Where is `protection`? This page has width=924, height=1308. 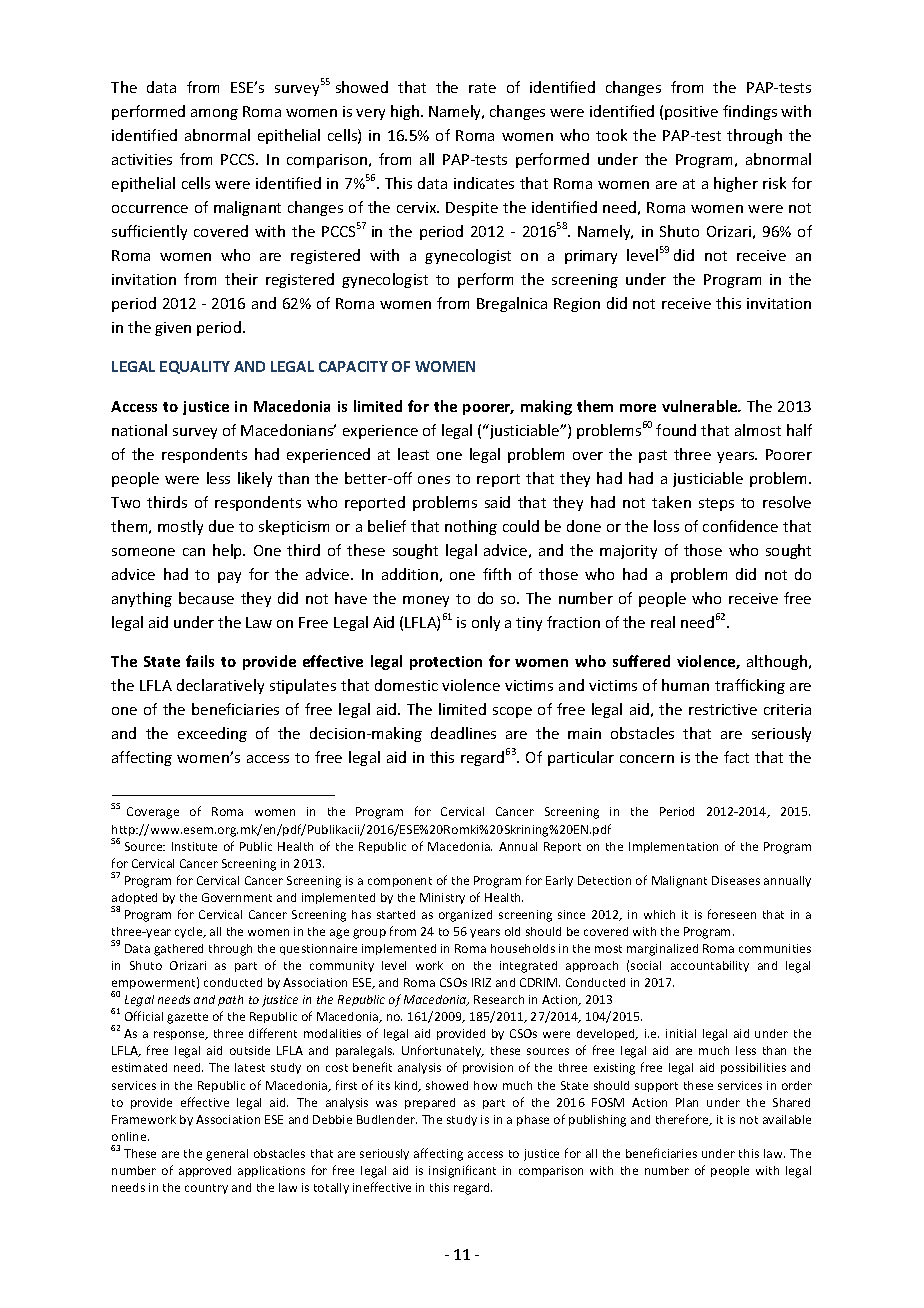
protection is located at coordinates (446, 663).
